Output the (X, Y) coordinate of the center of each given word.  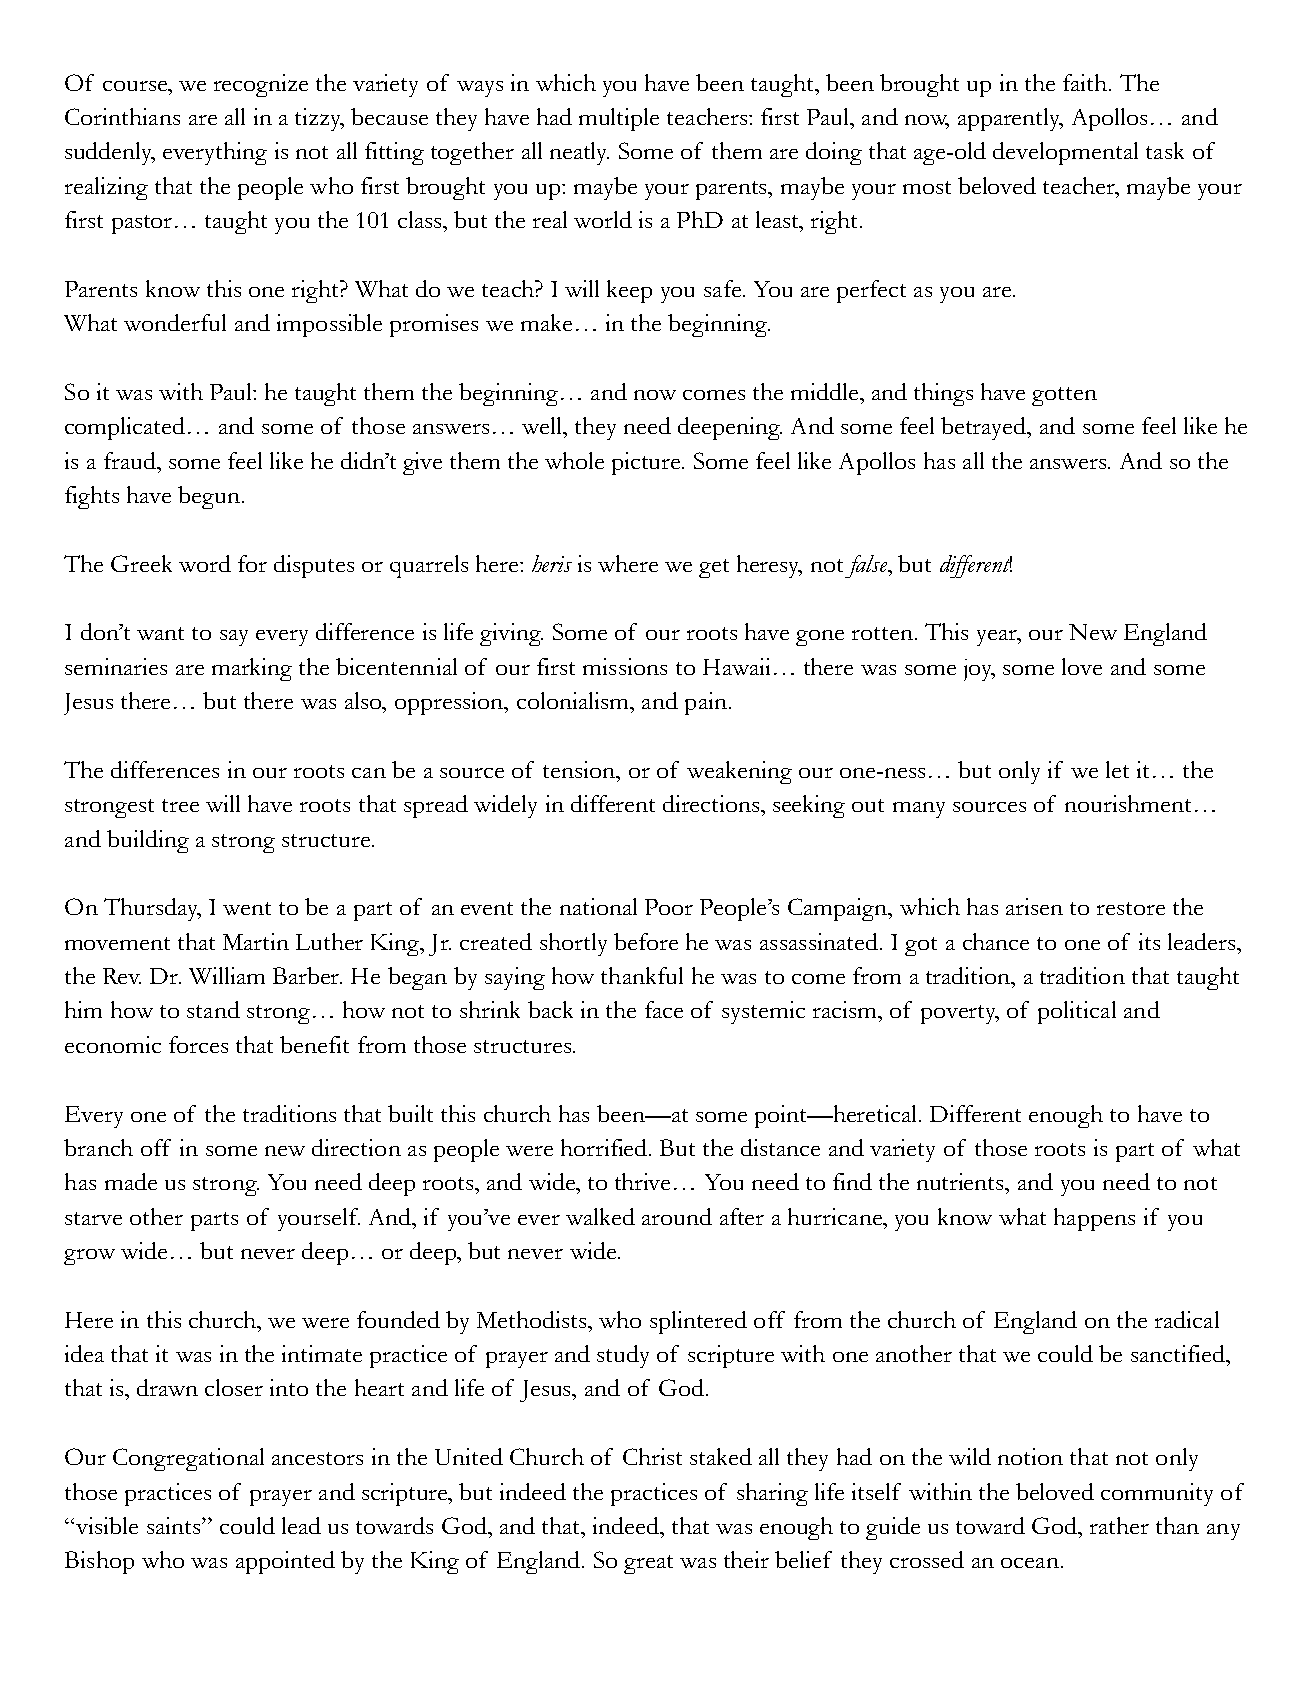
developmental (1065, 153)
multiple (619, 119)
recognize (261, 85)
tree (180, 805)
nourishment (1128, 803)
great (648, 1564)
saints (175, 1525)
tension (580, 769)
